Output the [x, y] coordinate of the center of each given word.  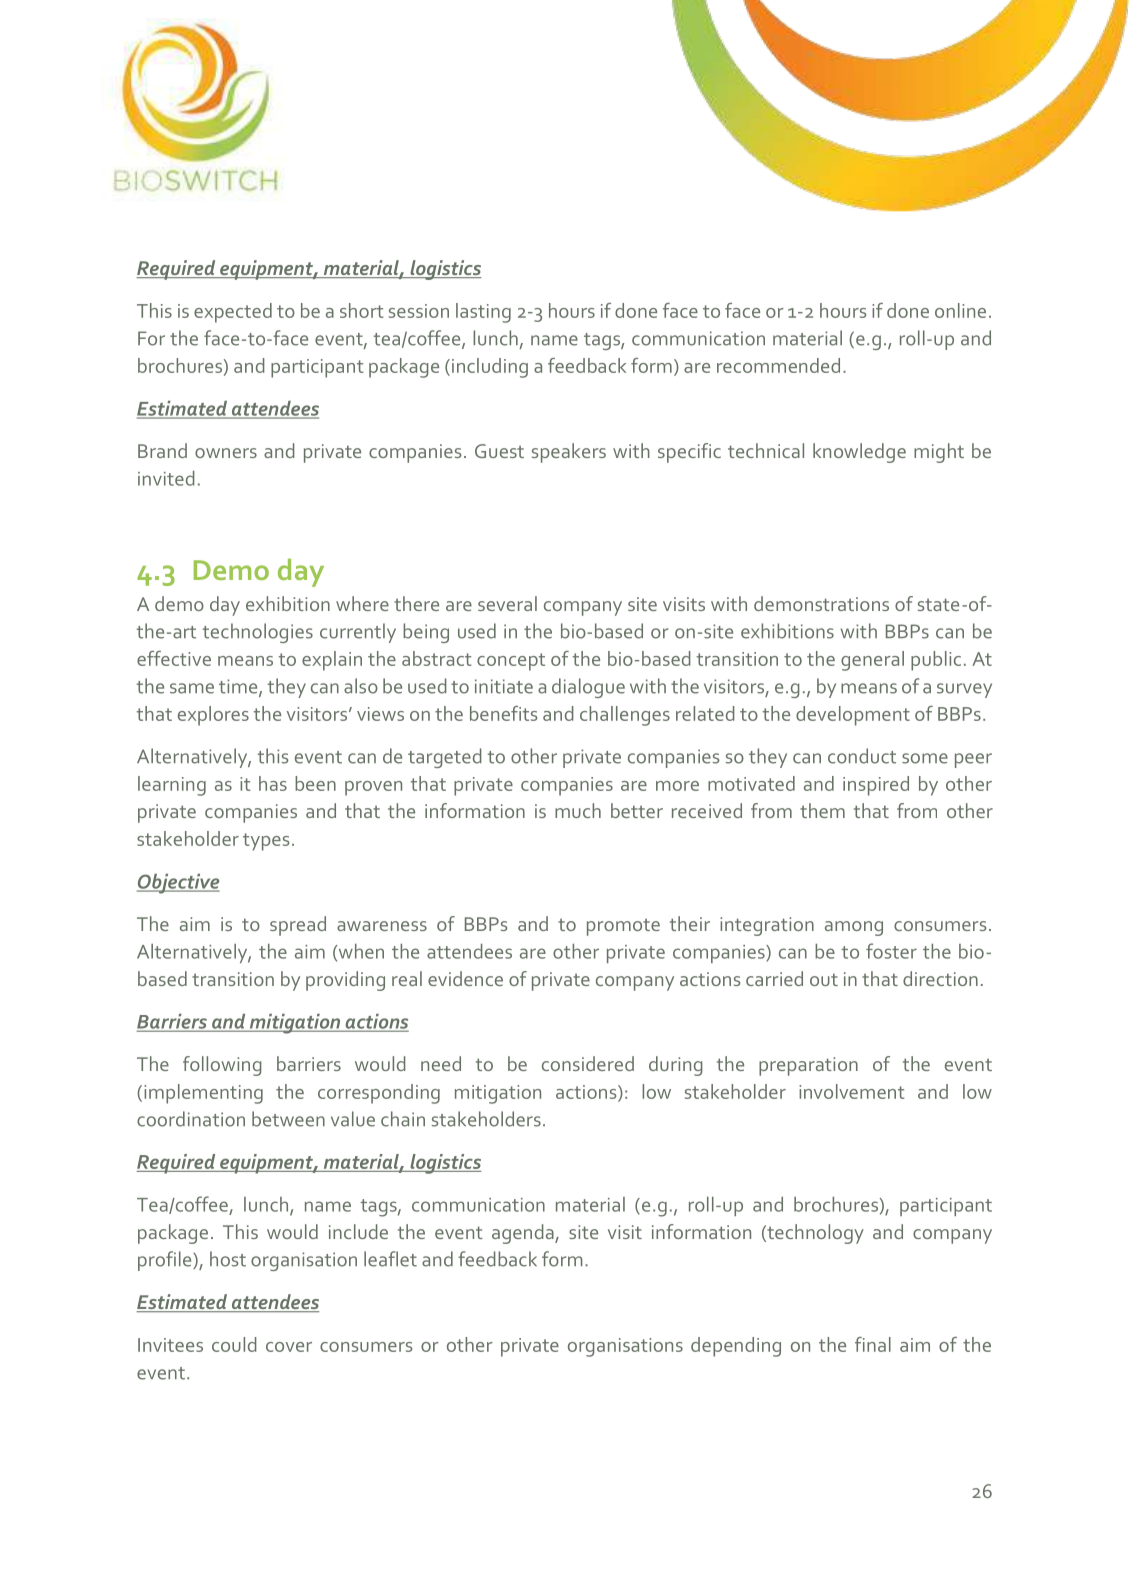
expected [233, 313]
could [234, 1344]
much [578, 810]
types [266, 842]
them [822, 810]
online [960, 310]
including [490, 368]
